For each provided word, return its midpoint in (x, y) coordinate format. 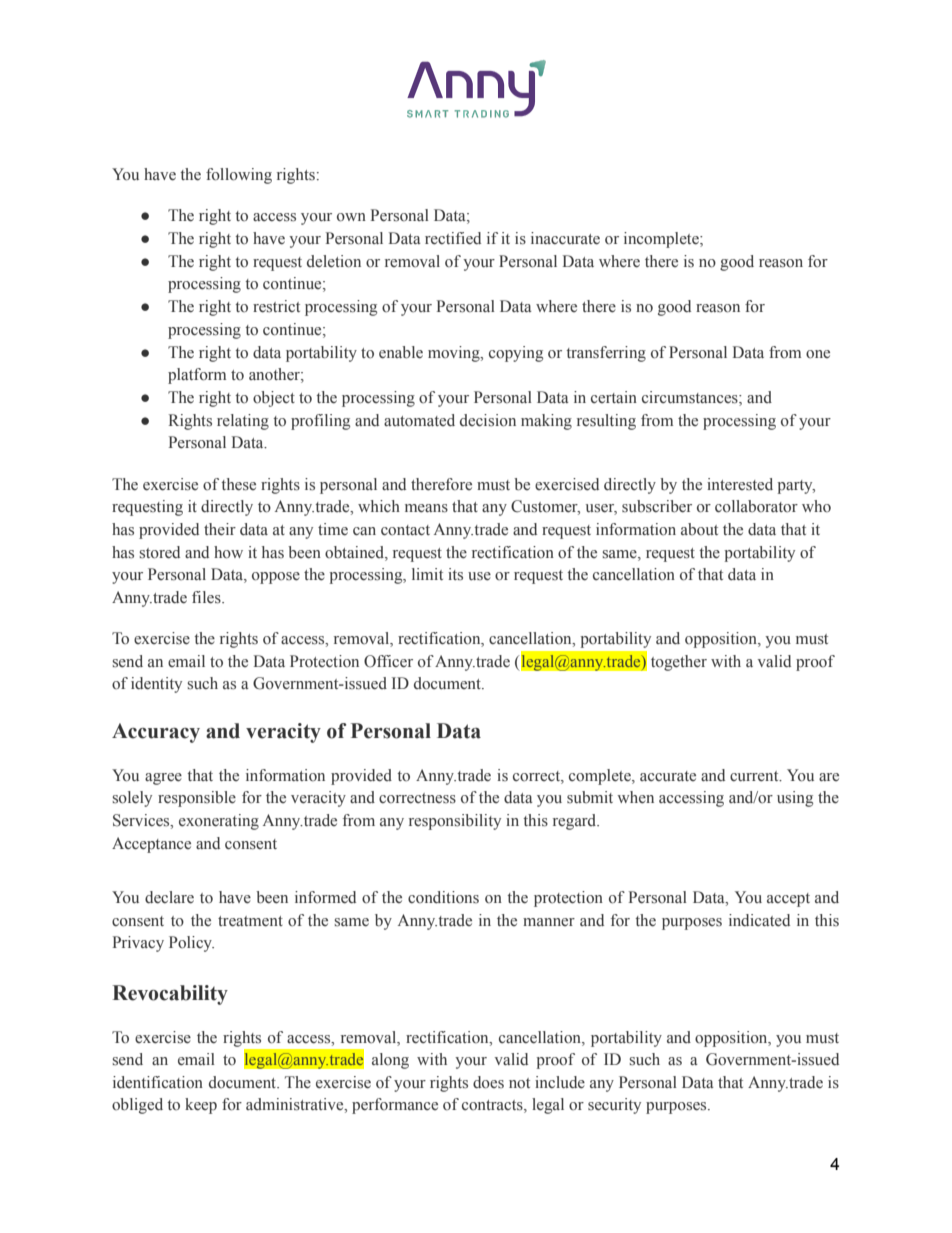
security (614, 1106)
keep (201, 1106)
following (239, 176)
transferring (606, 354)
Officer (388, 661)
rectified (453, 238)
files (207, 597)
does (488, 1082)
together (679, 663)
